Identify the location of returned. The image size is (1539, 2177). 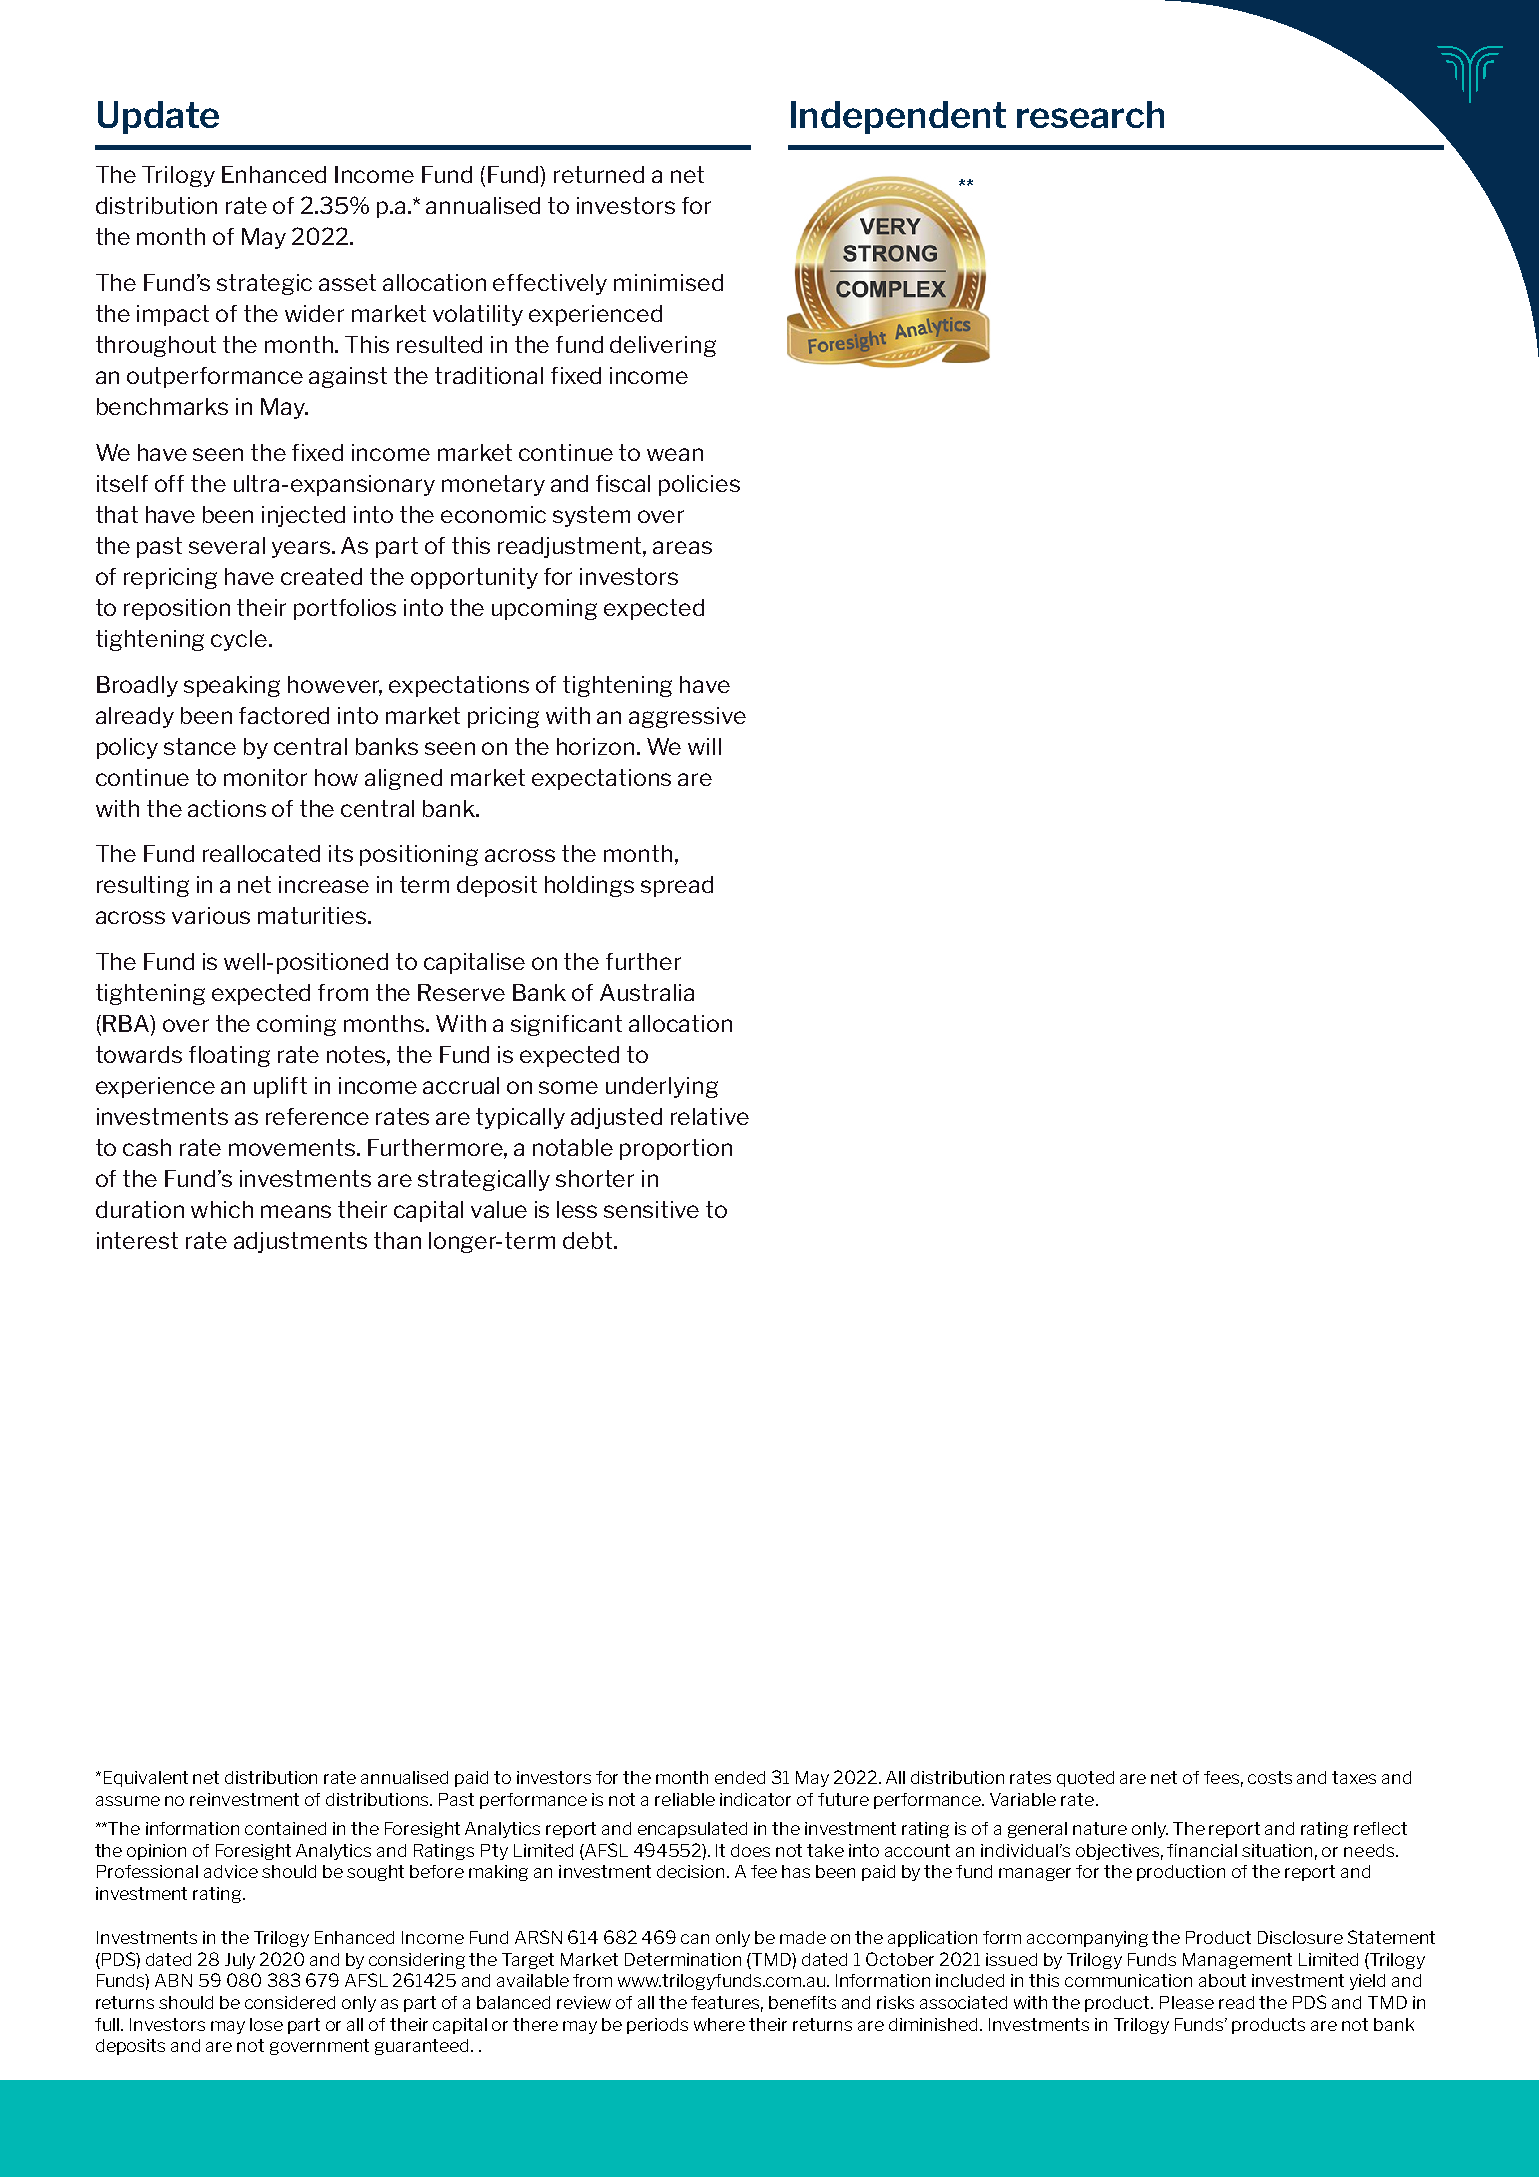
(599, 174).
